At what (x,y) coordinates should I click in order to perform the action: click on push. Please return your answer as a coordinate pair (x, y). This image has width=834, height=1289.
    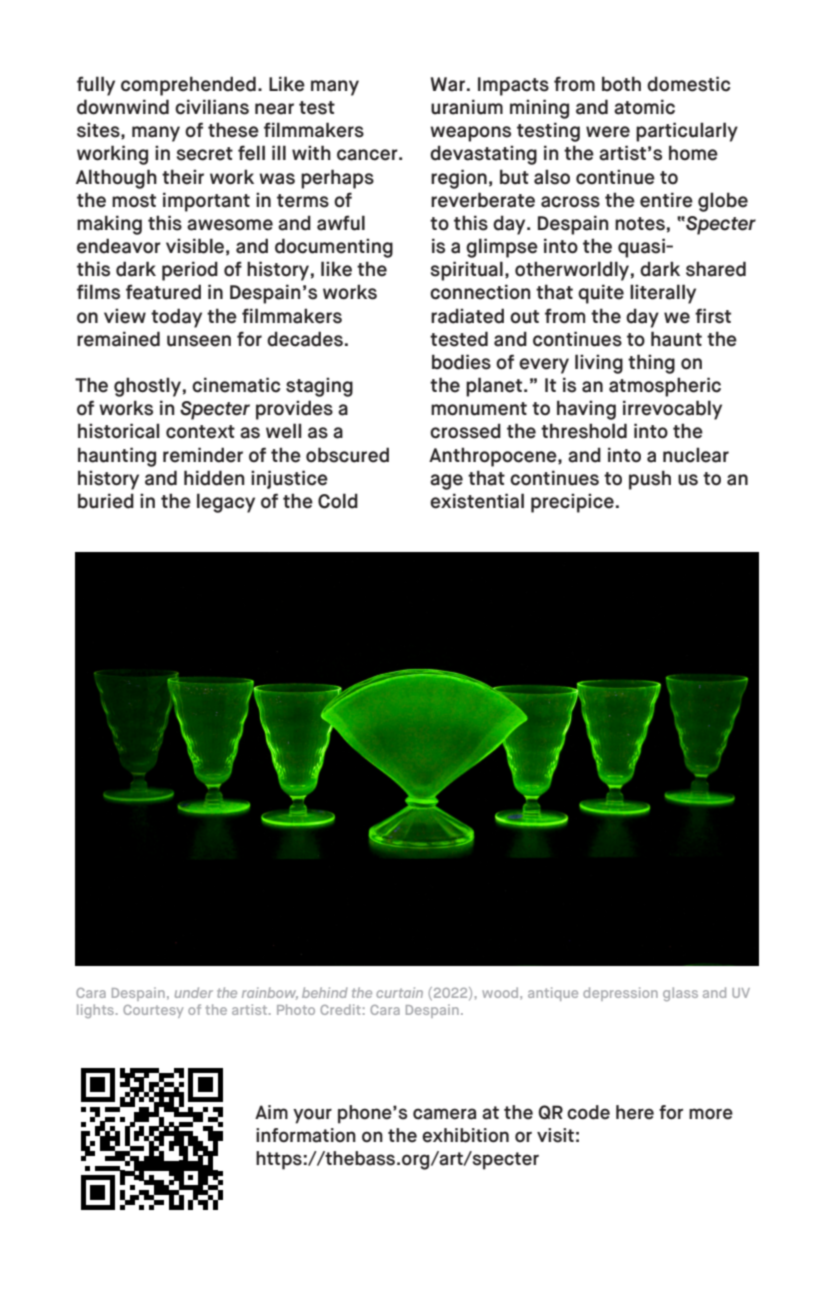
    Looking at the image, I should click on (650, 480).
